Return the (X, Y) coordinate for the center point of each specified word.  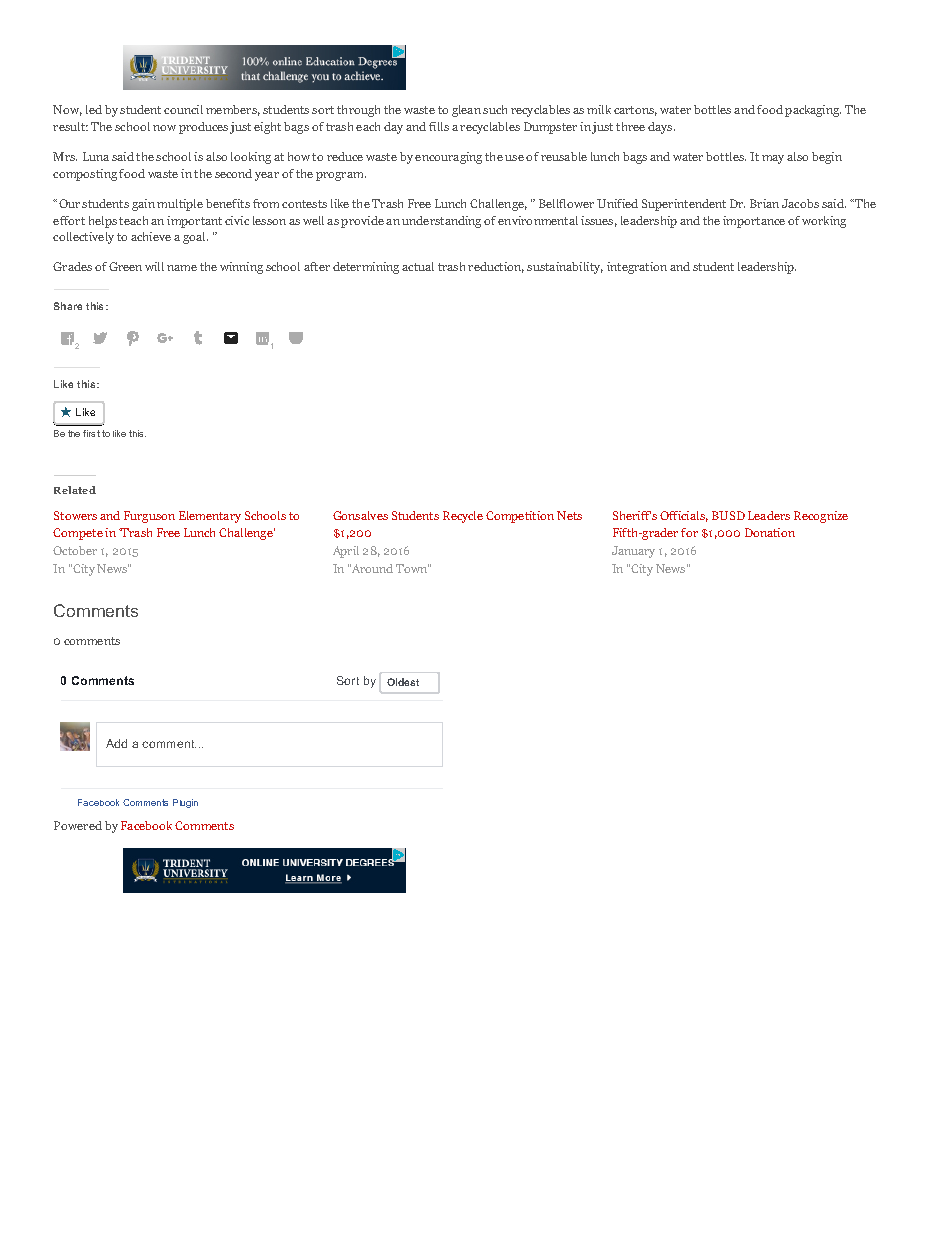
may (773, 159)
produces (203, 128)
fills (439, 126)
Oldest (403, 682)
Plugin (185, 803)
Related (75, 490)
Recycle (463, 517)
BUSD (728, 515)
